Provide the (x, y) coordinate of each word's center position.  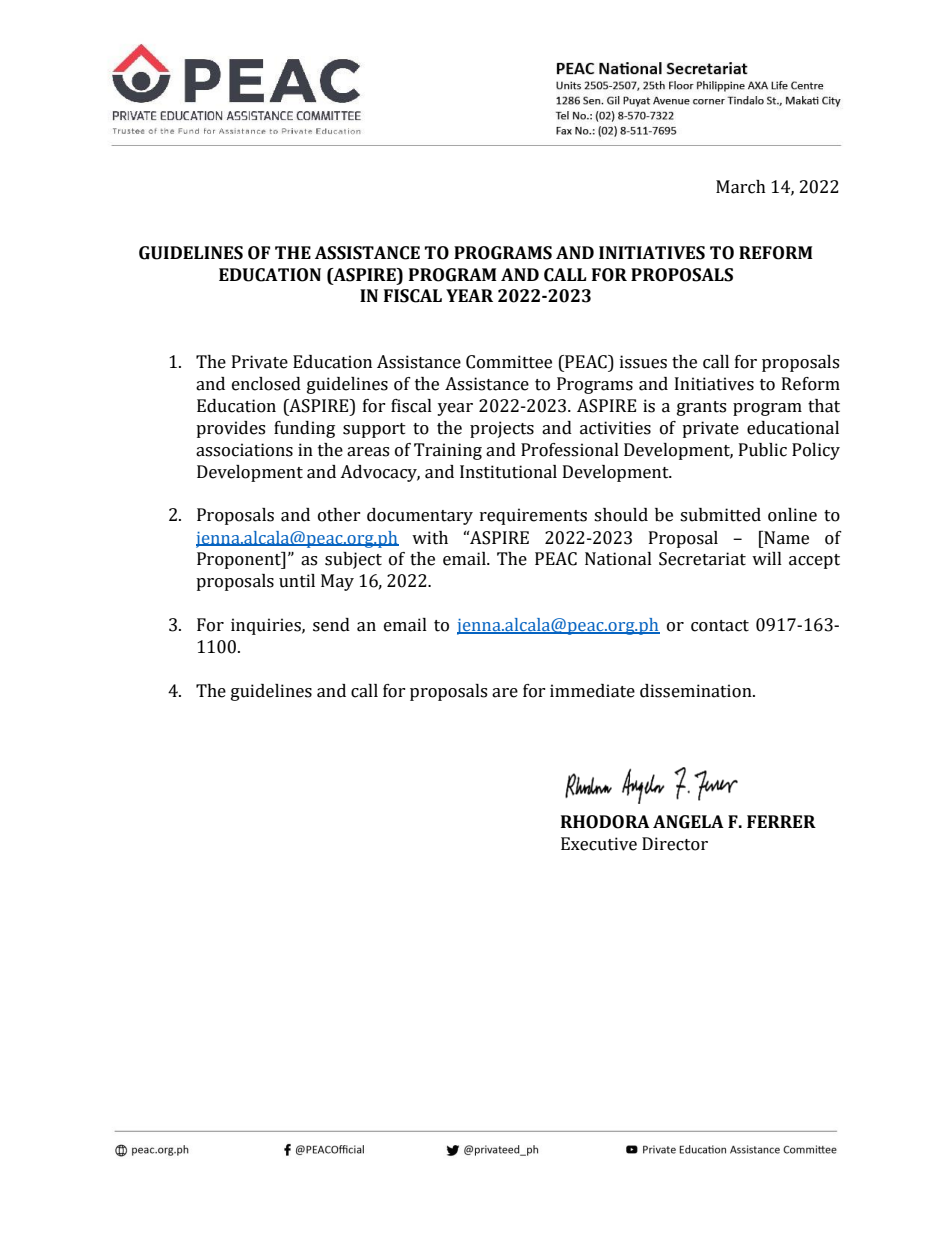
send (331, 625)
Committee (509, 362)
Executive (599, 844)
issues (643, 362)
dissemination (697, 691)
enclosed (266, 384)
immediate (592, 691)
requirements (533, 516)
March (741, 187)
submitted (720, 515)
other (339, 515)
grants (701, 408)
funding (304, 429)
